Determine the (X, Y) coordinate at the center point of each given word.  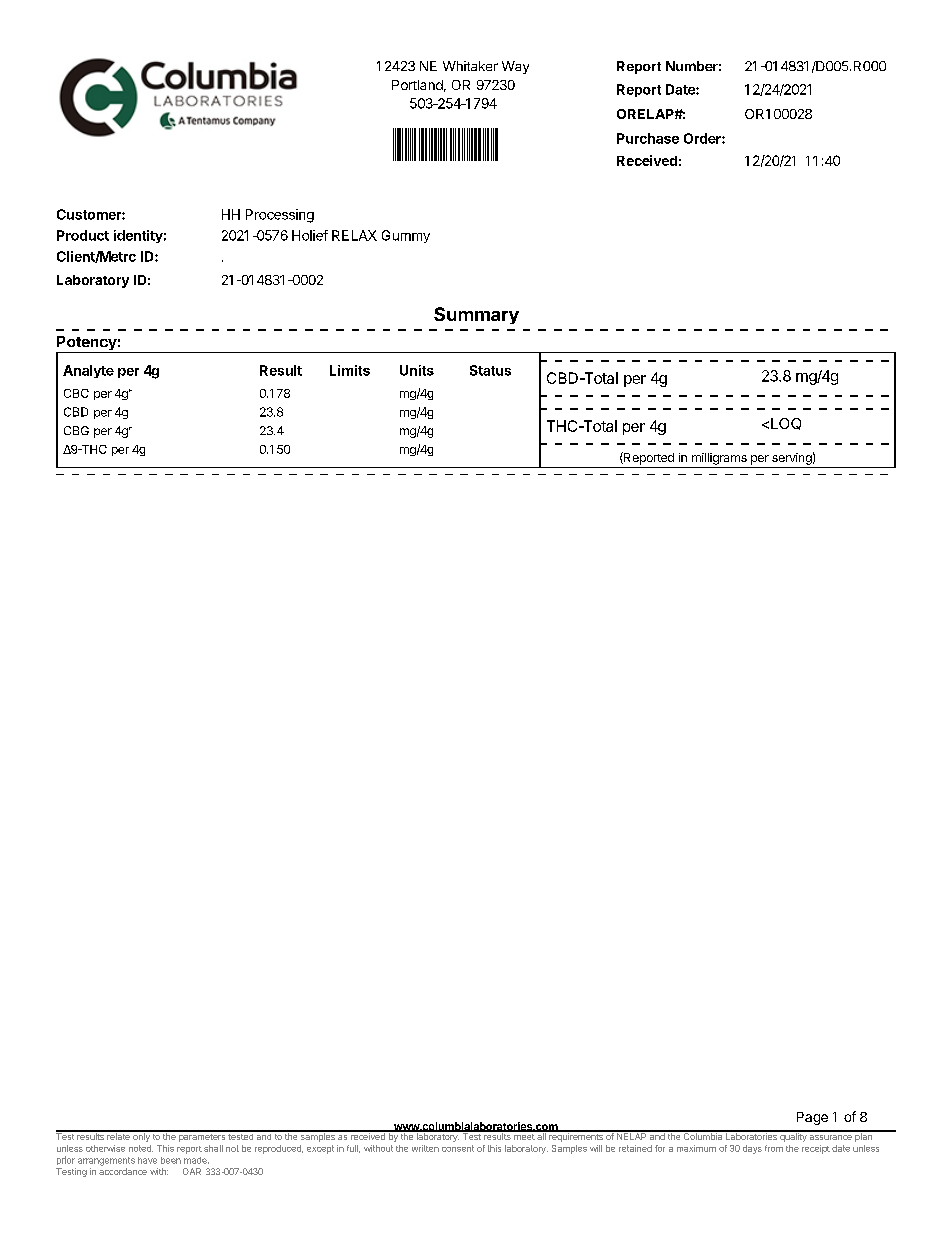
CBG (76, 430)
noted (141, 1148)
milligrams (719, 459)
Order (703, 138)
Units (417, 370)
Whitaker (470, 66)
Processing (280, 216)
